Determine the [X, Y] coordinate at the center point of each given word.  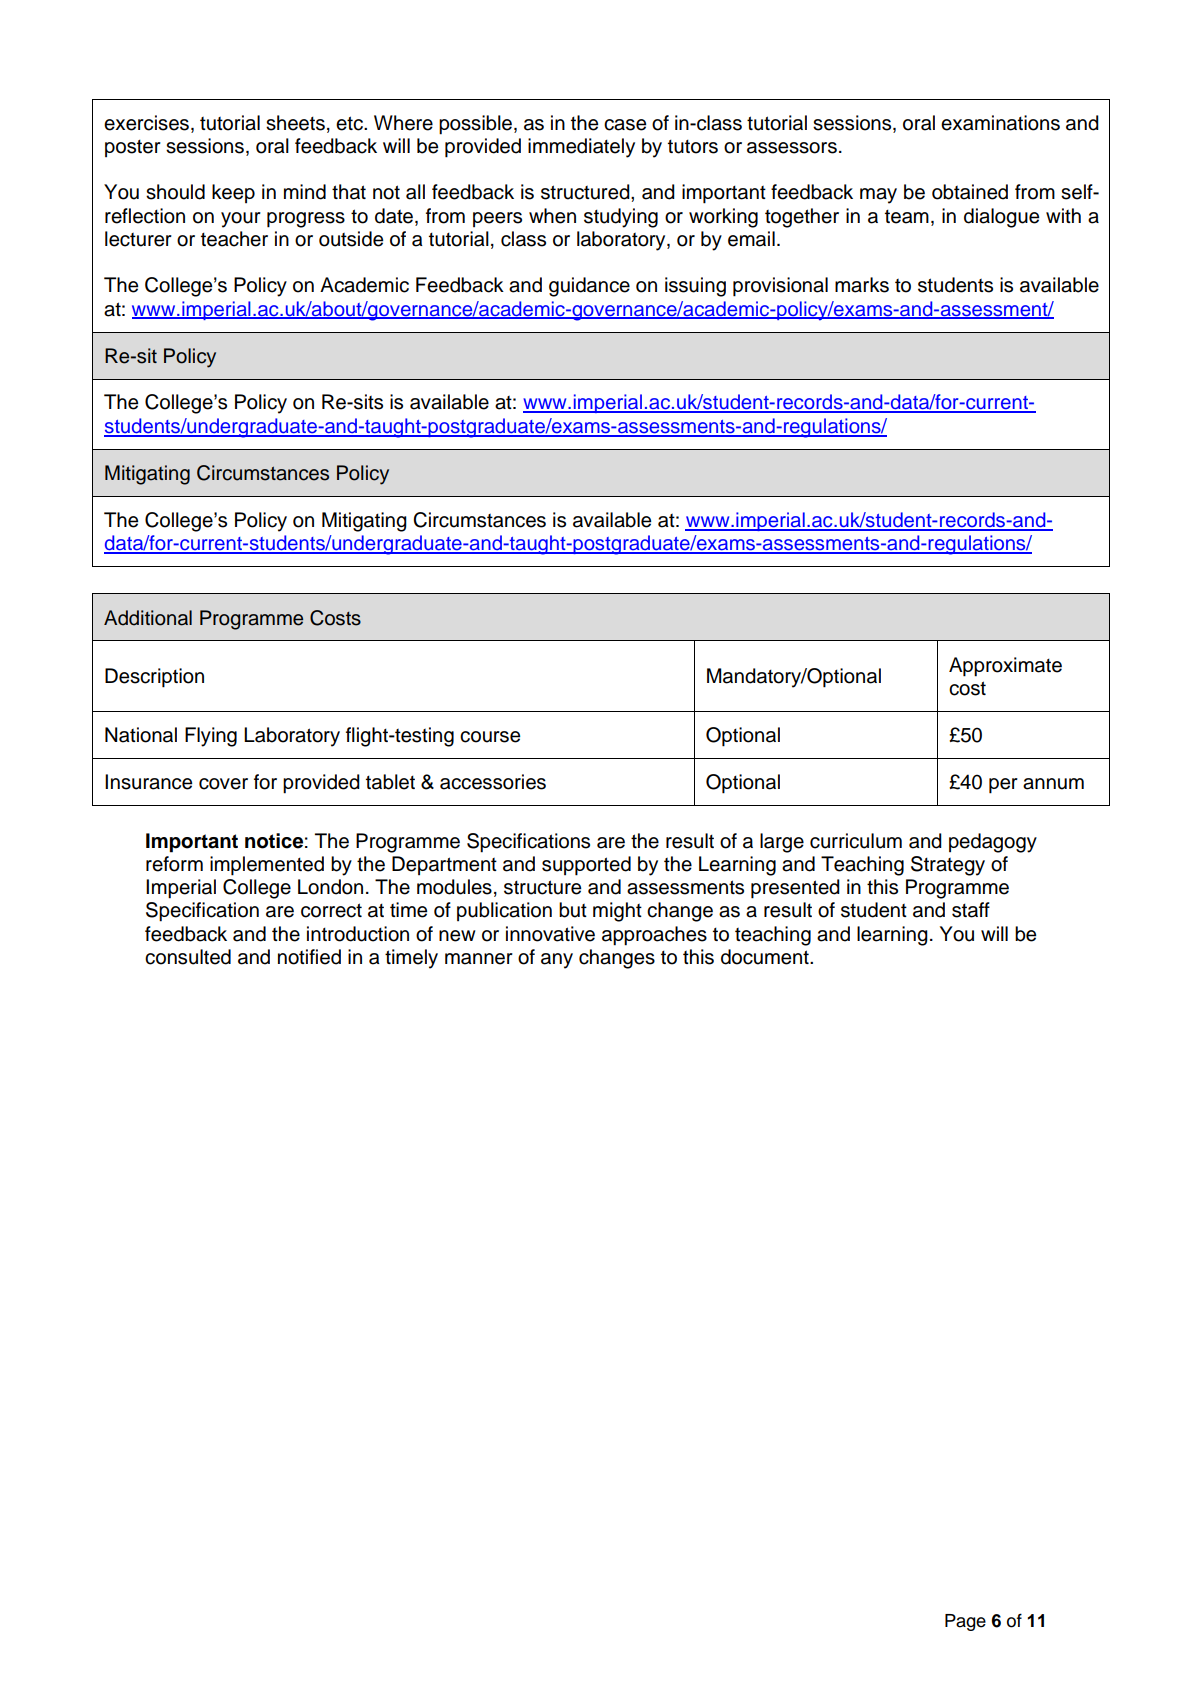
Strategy [948, 866]
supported [586, 866]
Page [965, 1622]
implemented [267, 866]
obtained [970, 192]
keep [233, 193]
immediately [581, 148]
